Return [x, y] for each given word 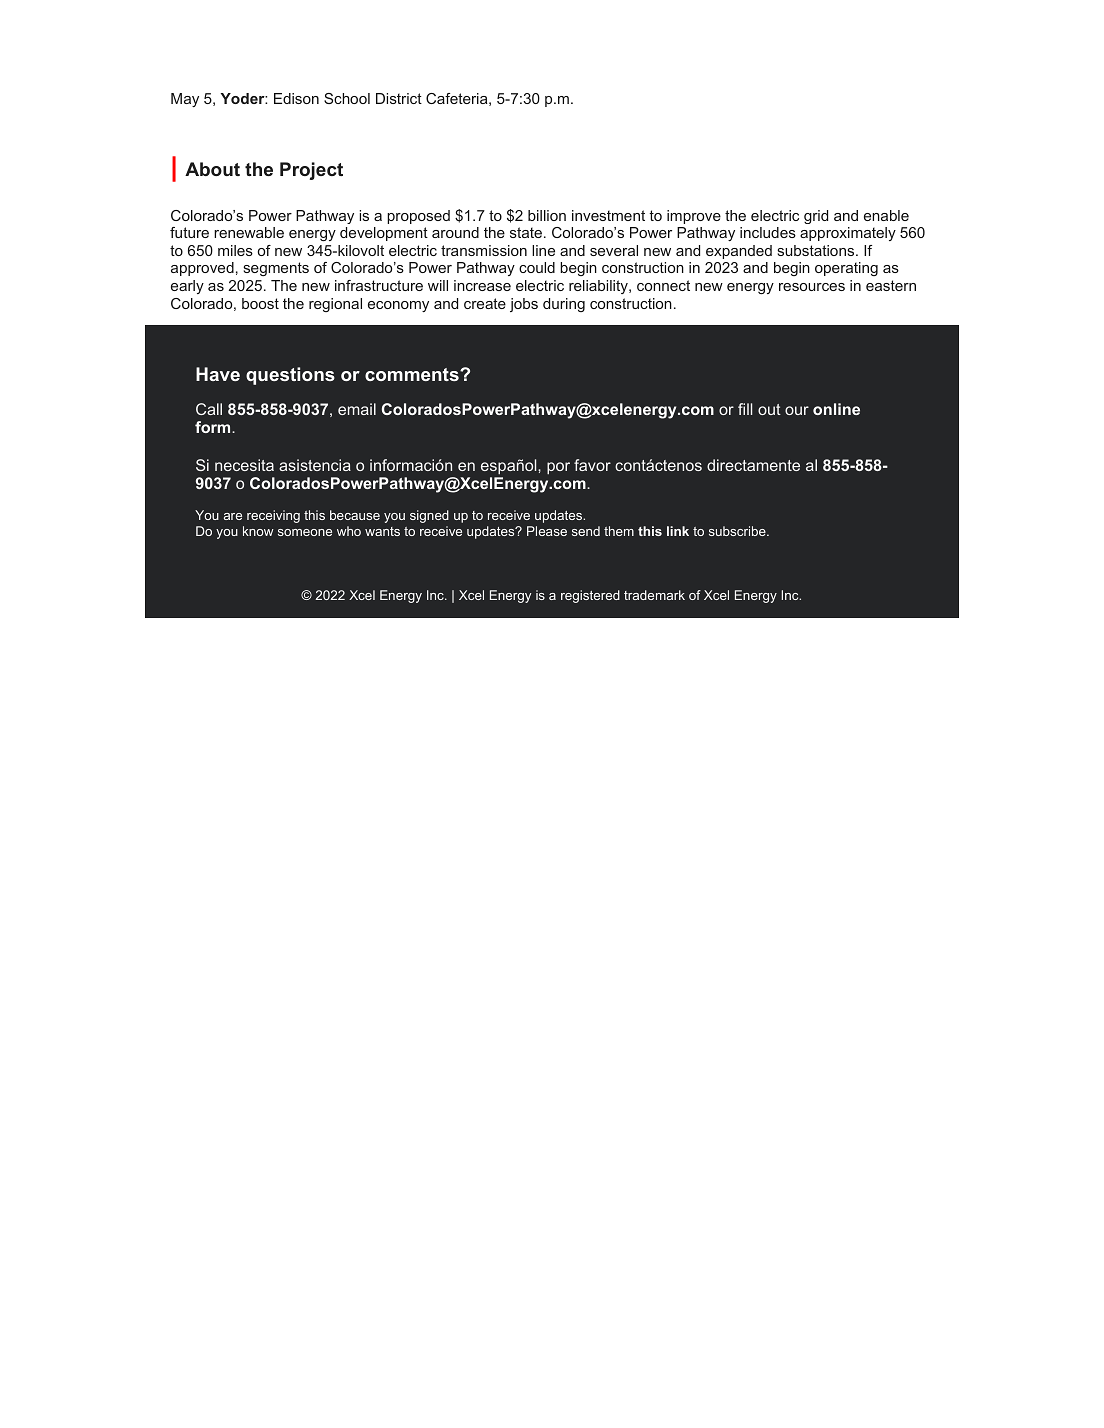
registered [590, 596]
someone [305, 532]
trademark [654, 595]
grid [816, 217]
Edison [296, 98]
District [399, 98]
